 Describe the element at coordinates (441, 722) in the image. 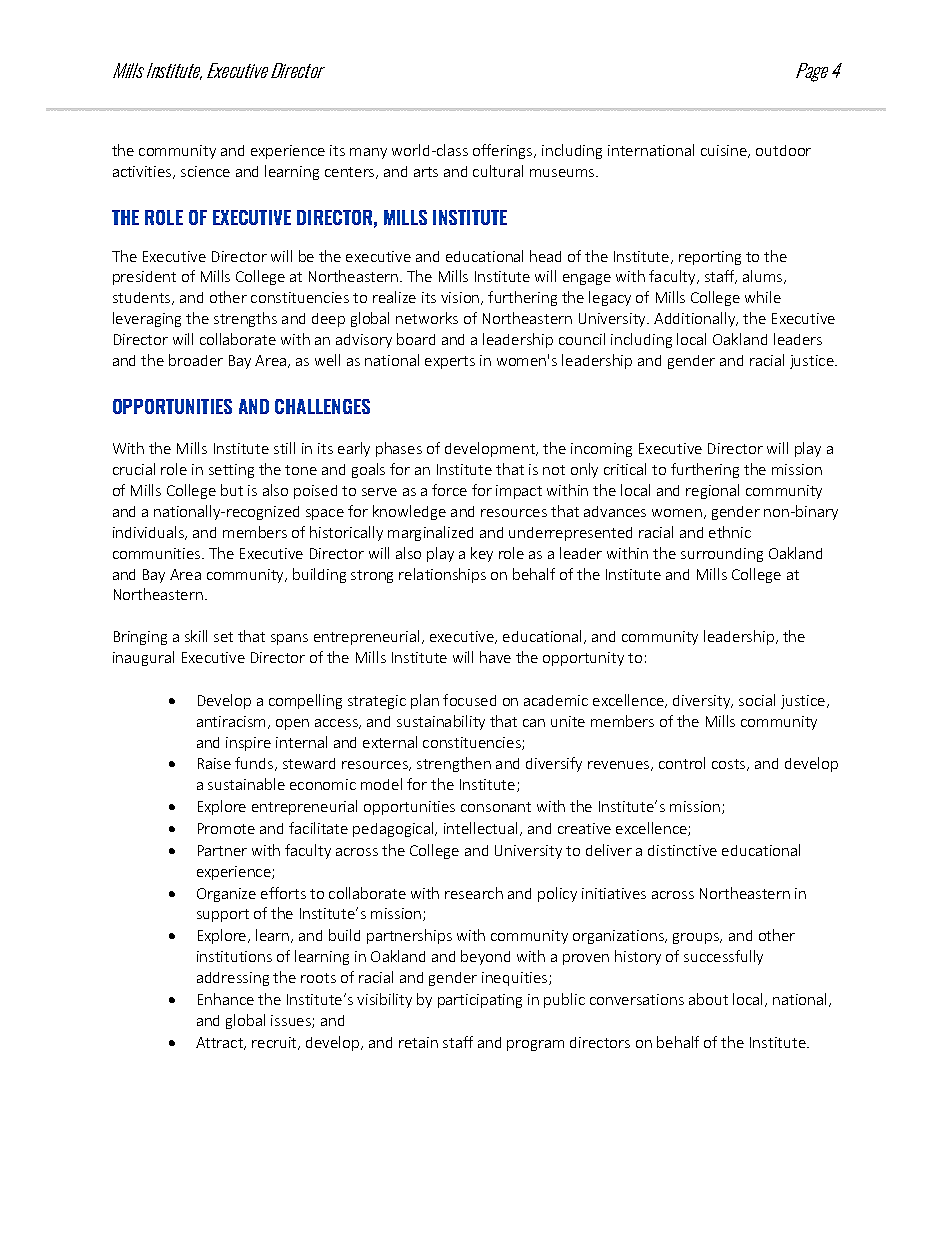

I see `sustainability` at that location.
